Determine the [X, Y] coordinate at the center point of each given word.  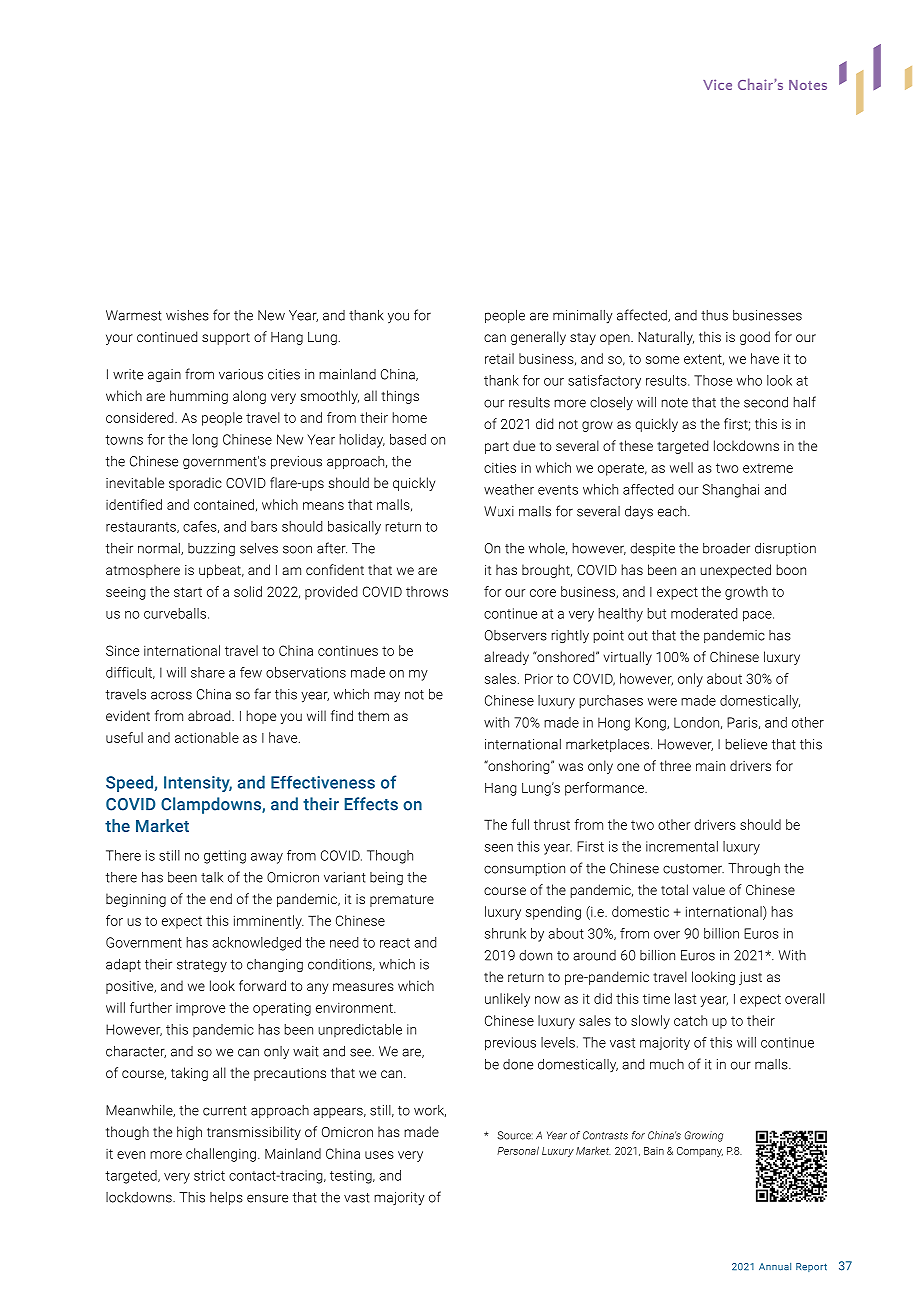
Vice [717, 84]
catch [690, 1020]
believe [746, 744]
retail [499, 358]
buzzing [211, 549]
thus [714, 315]
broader [726, 548]
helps [226, 1198]
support [226, 338]
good [755, 338]
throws [427, 591]
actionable [207, 737]
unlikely [507, 1000]
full [520, 824]
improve [200, 1009]
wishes [187, 315]
